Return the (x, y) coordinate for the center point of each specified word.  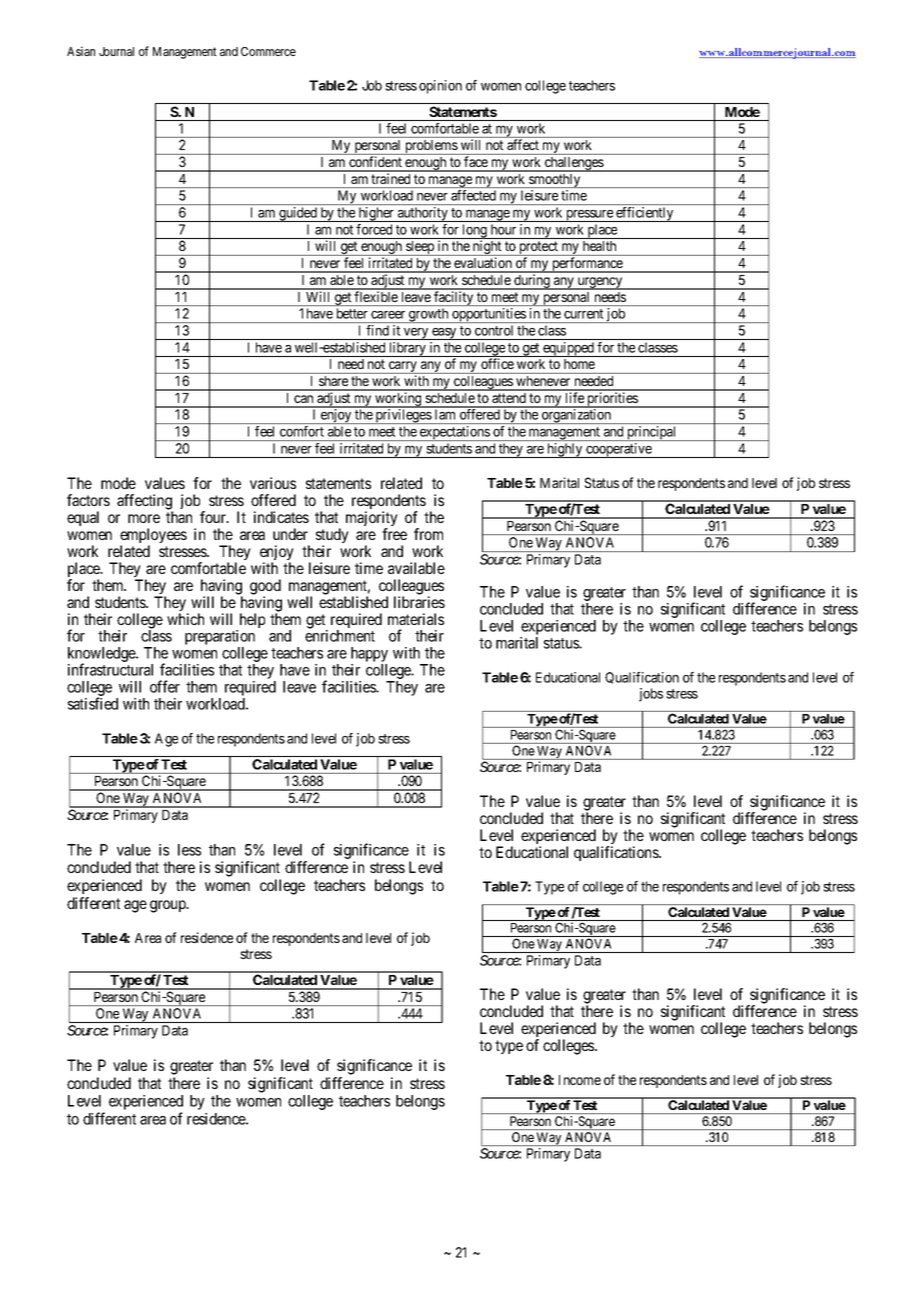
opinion (440, 87)
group (169, 906)
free (394, 534)
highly (565, 450)
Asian (81, 51)
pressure (589, 216)
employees (153, 537)
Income (580, 1080)
